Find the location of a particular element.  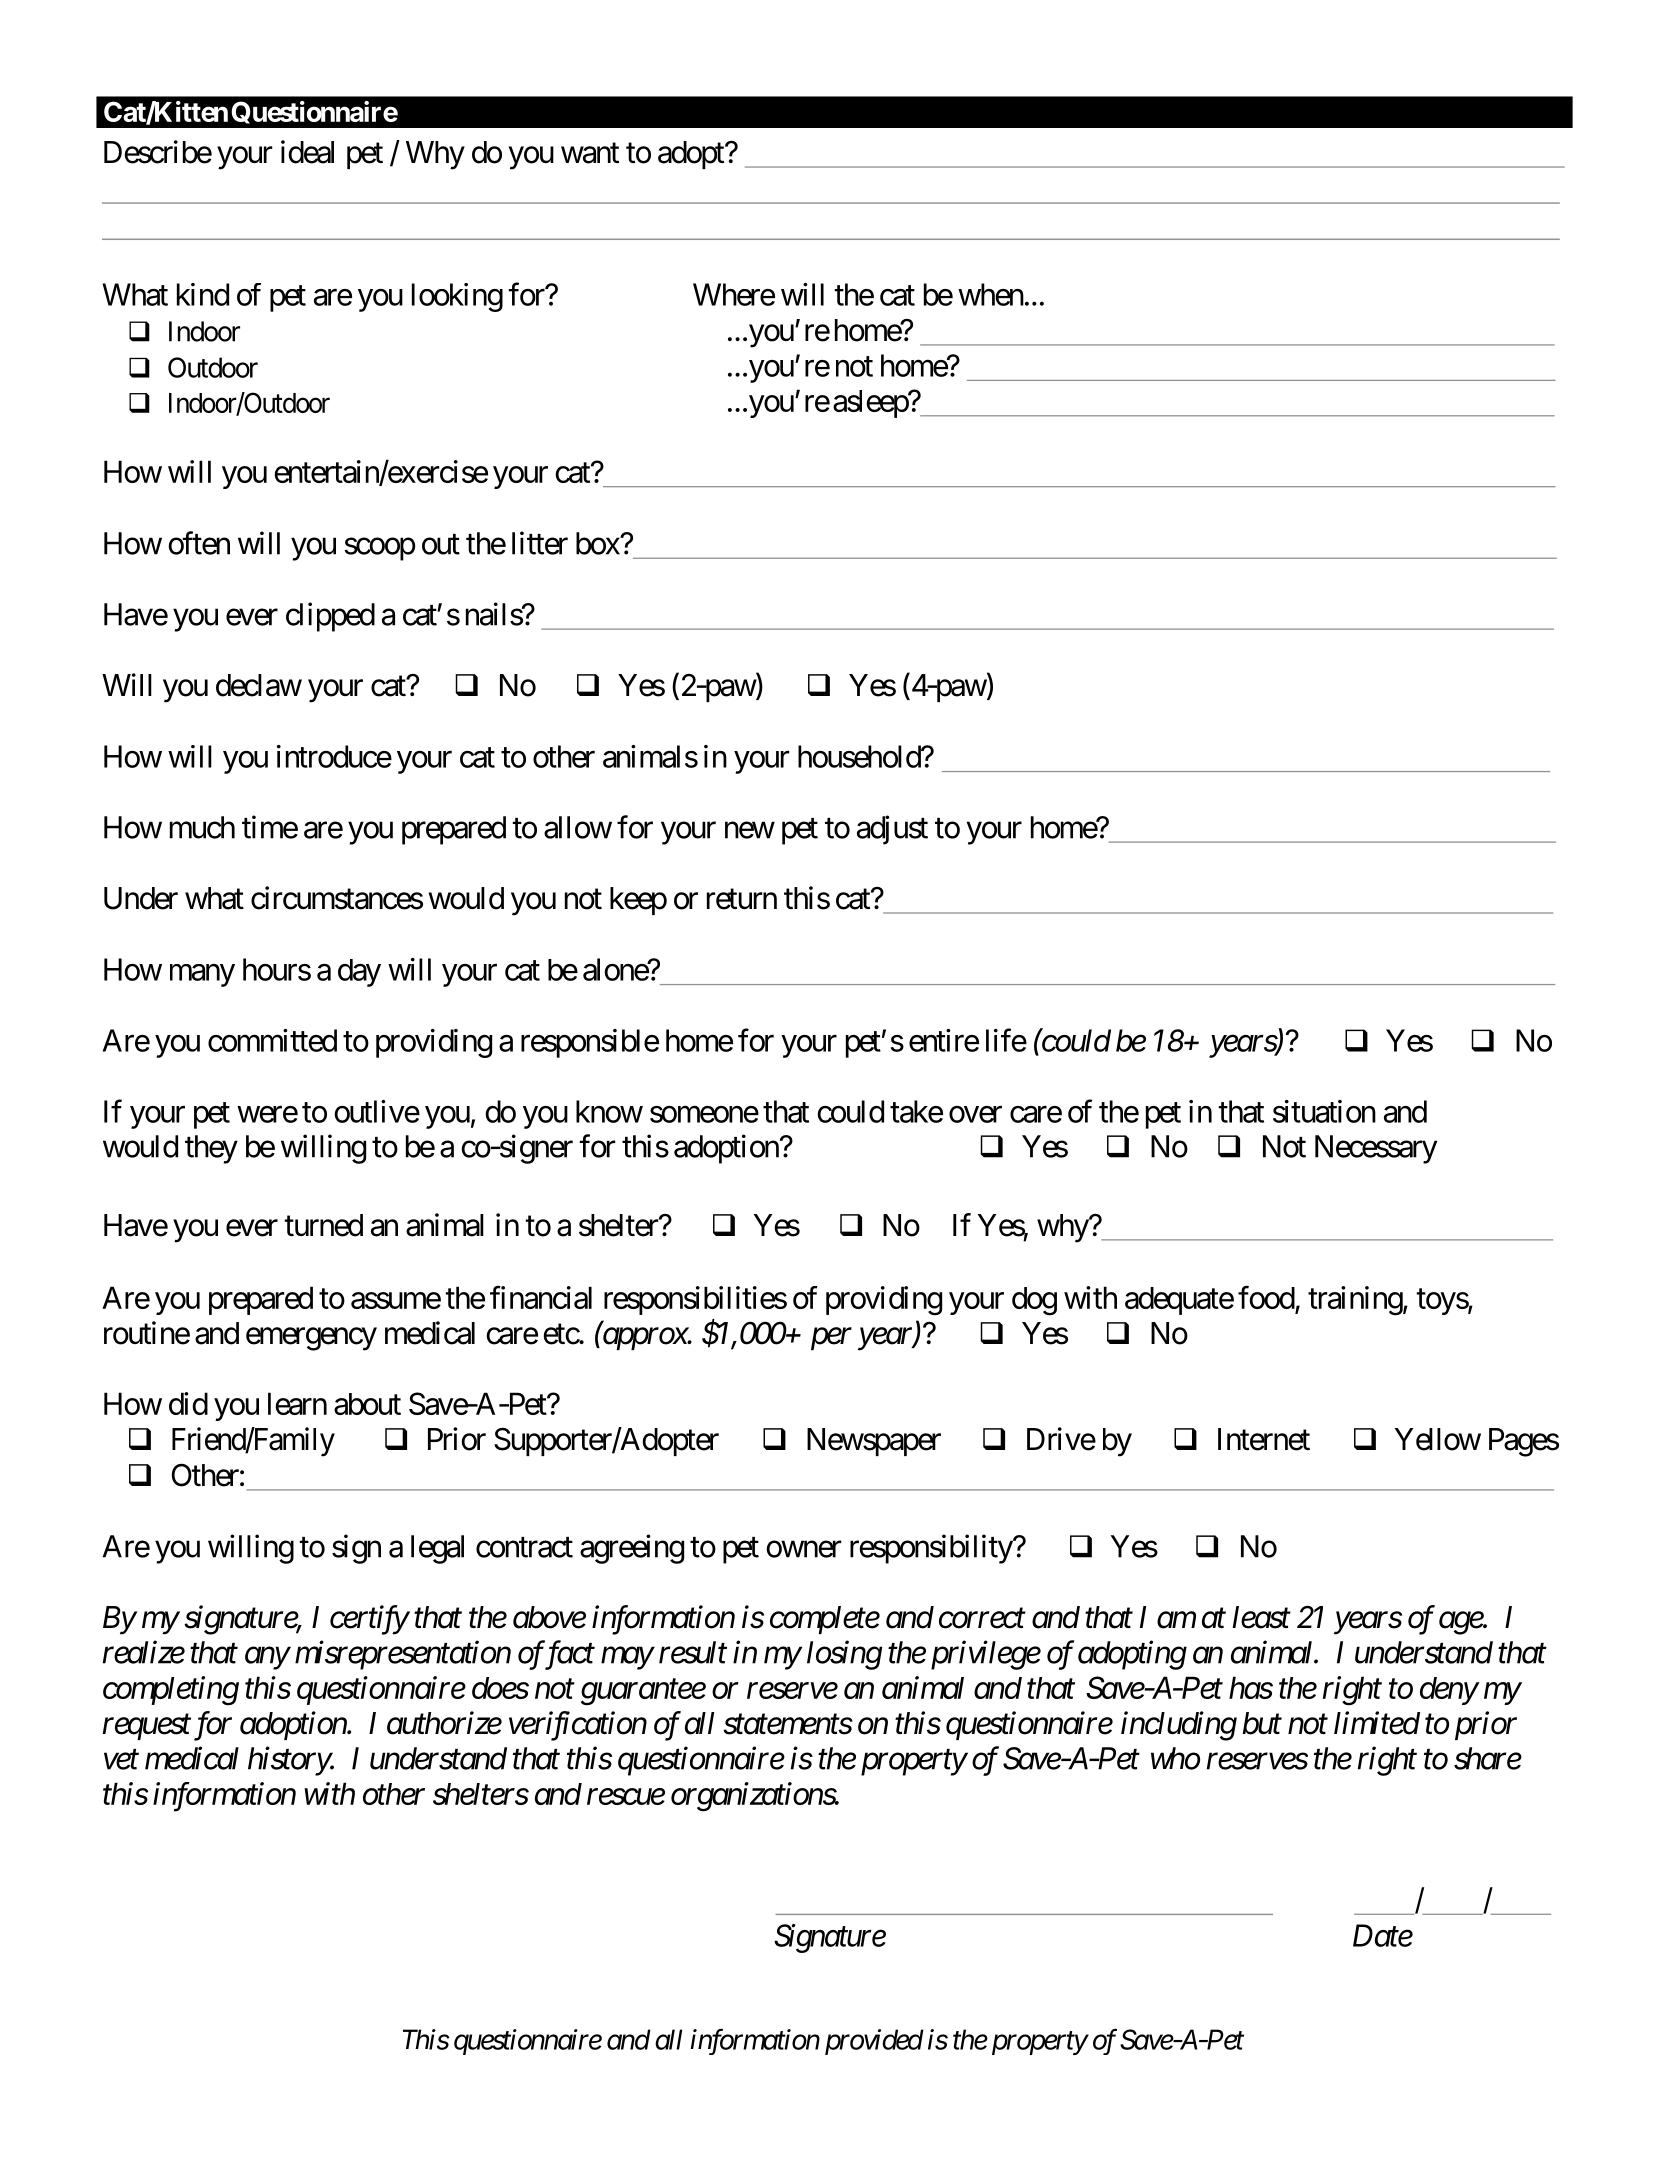

much is located at coordinates (202, 827).
